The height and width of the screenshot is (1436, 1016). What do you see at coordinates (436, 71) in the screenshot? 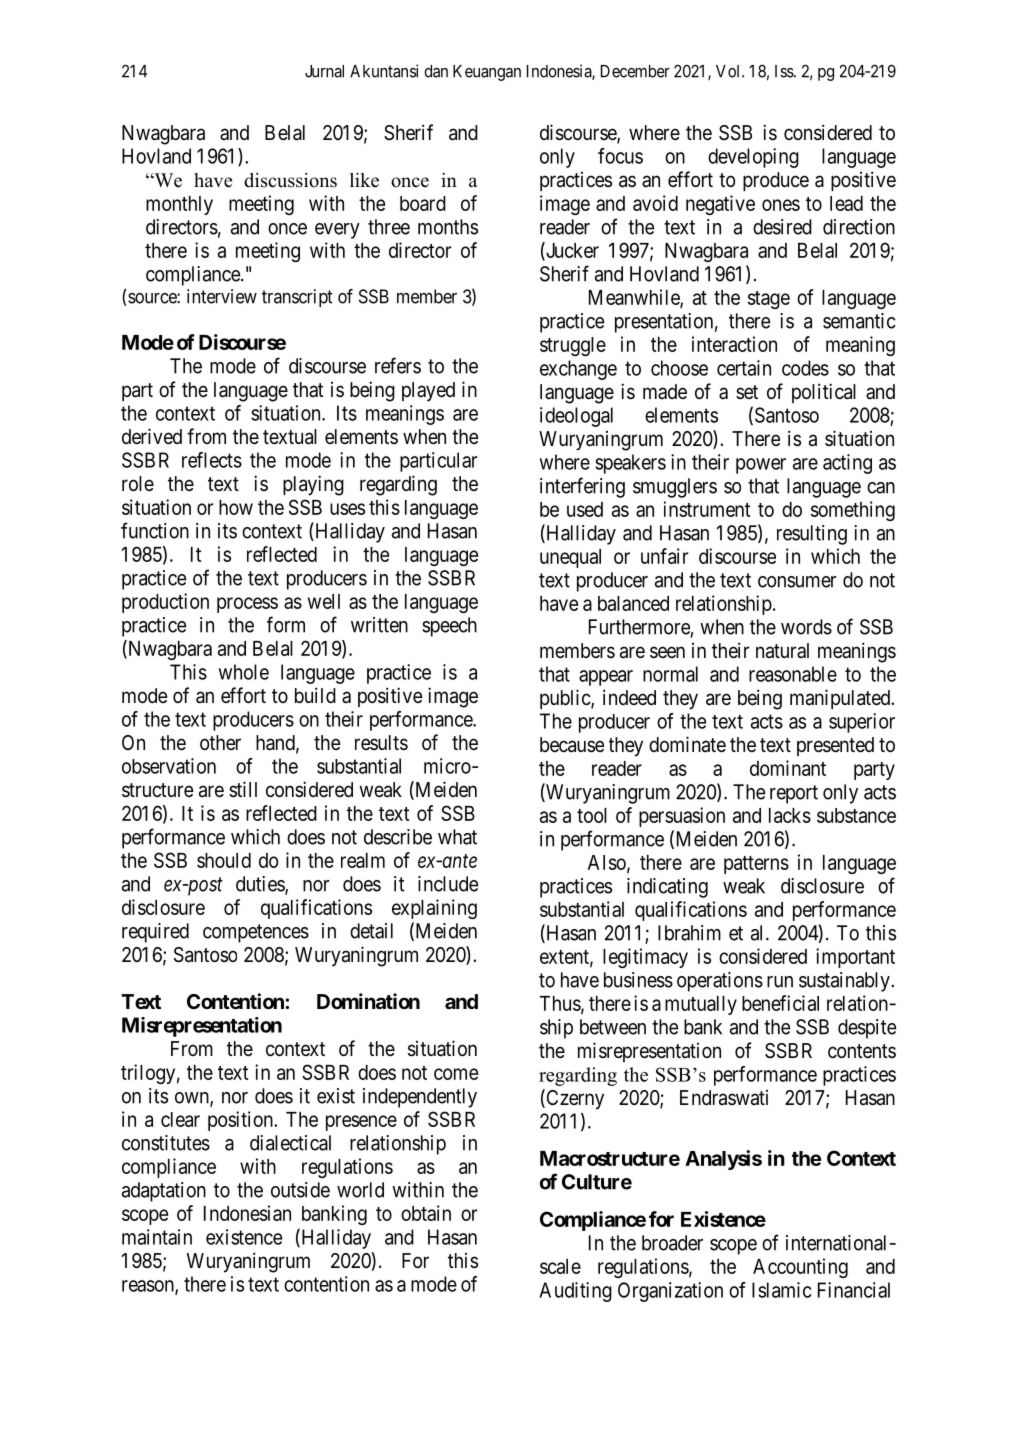
I see `dan` at bounding box center [436, 71].
